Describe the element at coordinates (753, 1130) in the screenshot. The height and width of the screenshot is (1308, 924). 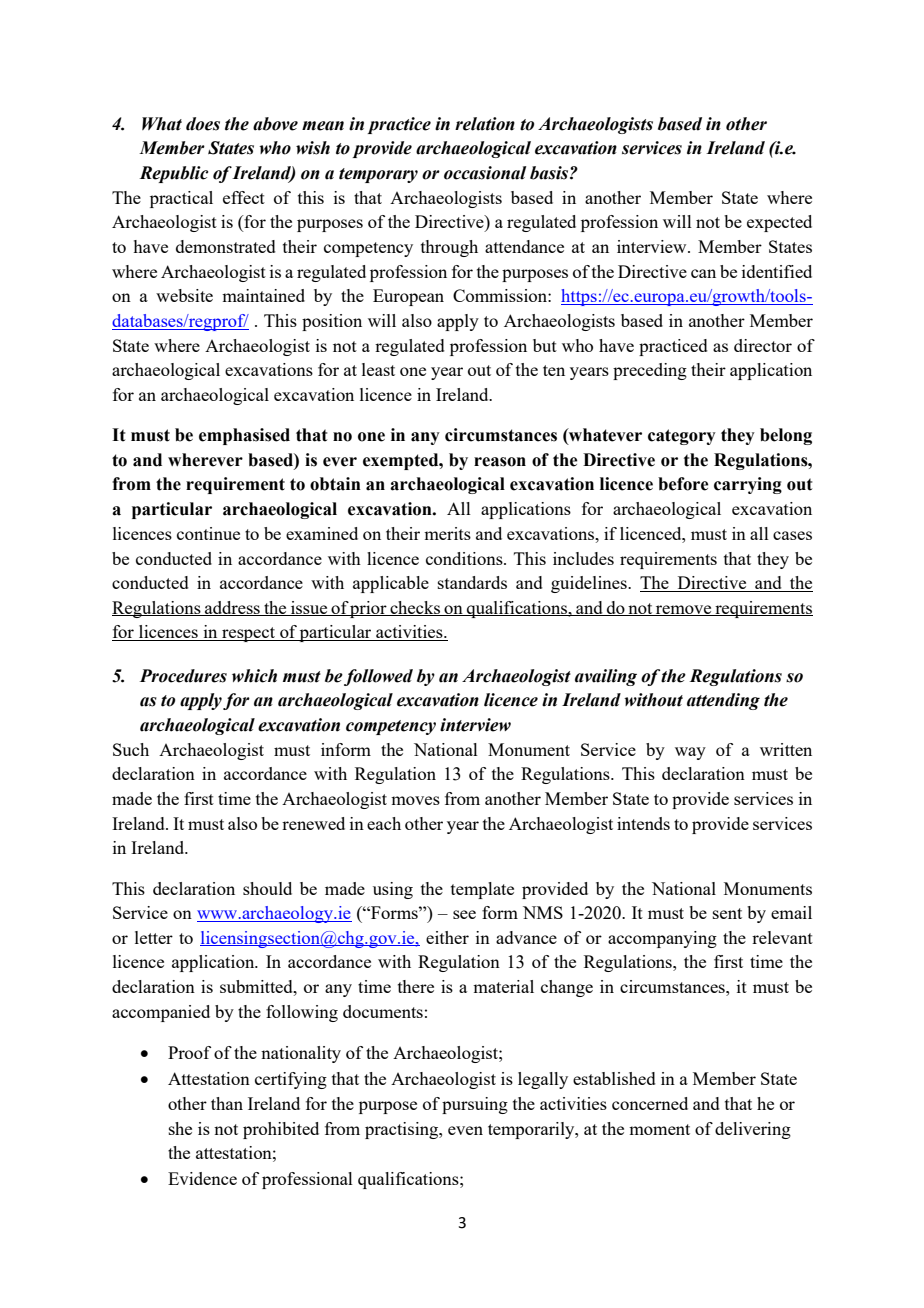
I see `delivering` at that location.
